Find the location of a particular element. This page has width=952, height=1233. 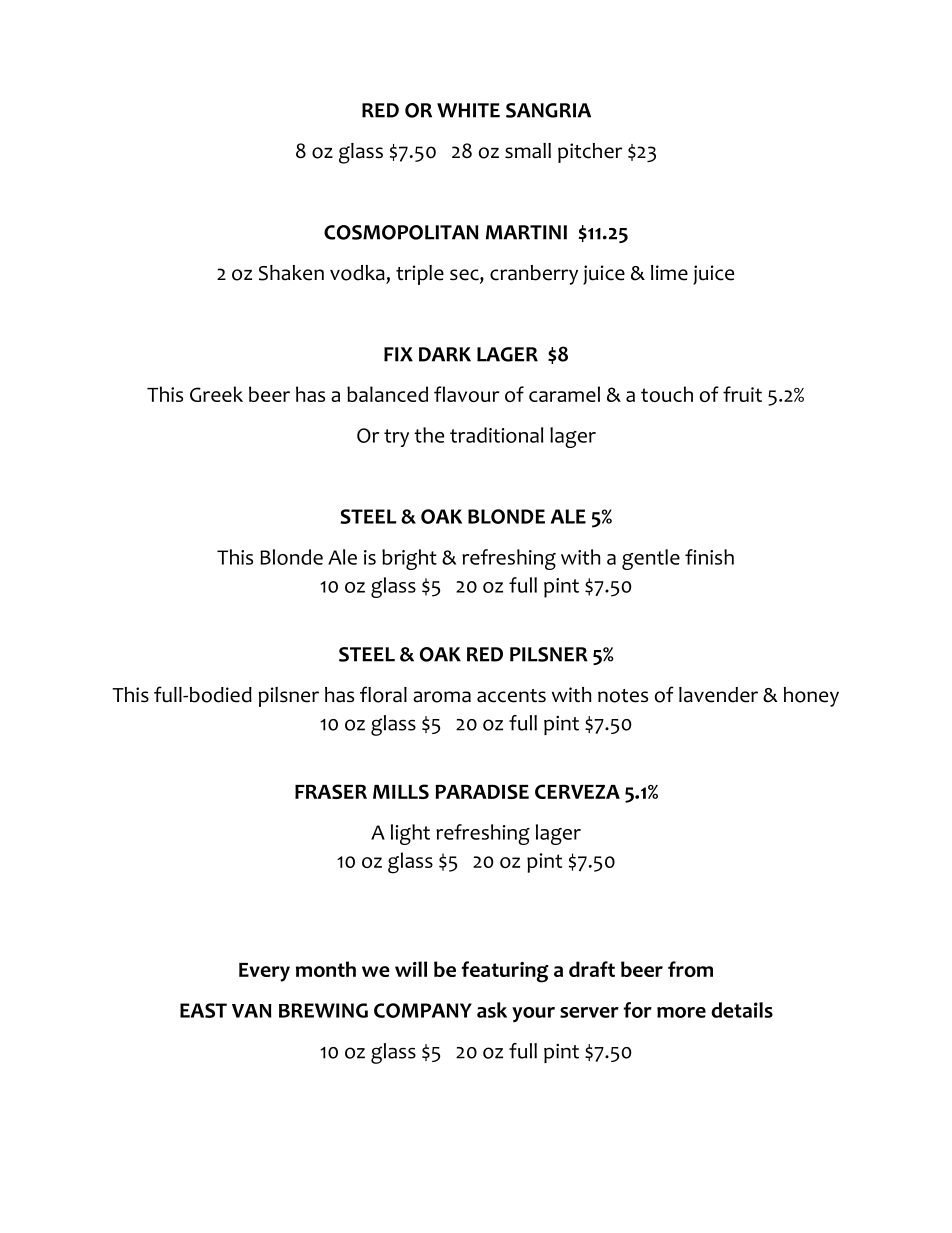

notes is located at coordinates (623, 696).
